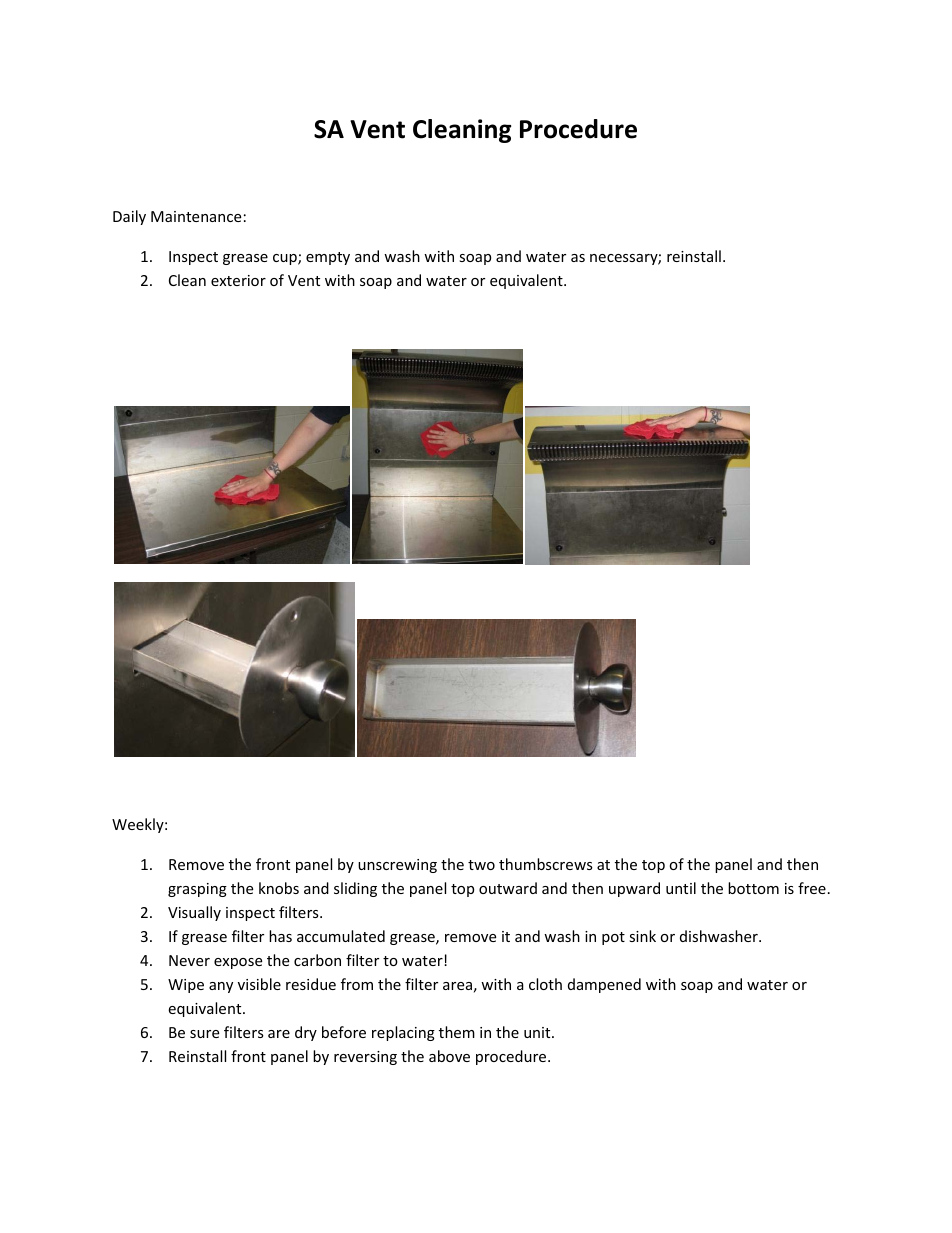 The width and height of the screenshot is (952, 1233). Describe the element at coordinates (204, 1034) in the screenshot. I see `sure` at that location.
